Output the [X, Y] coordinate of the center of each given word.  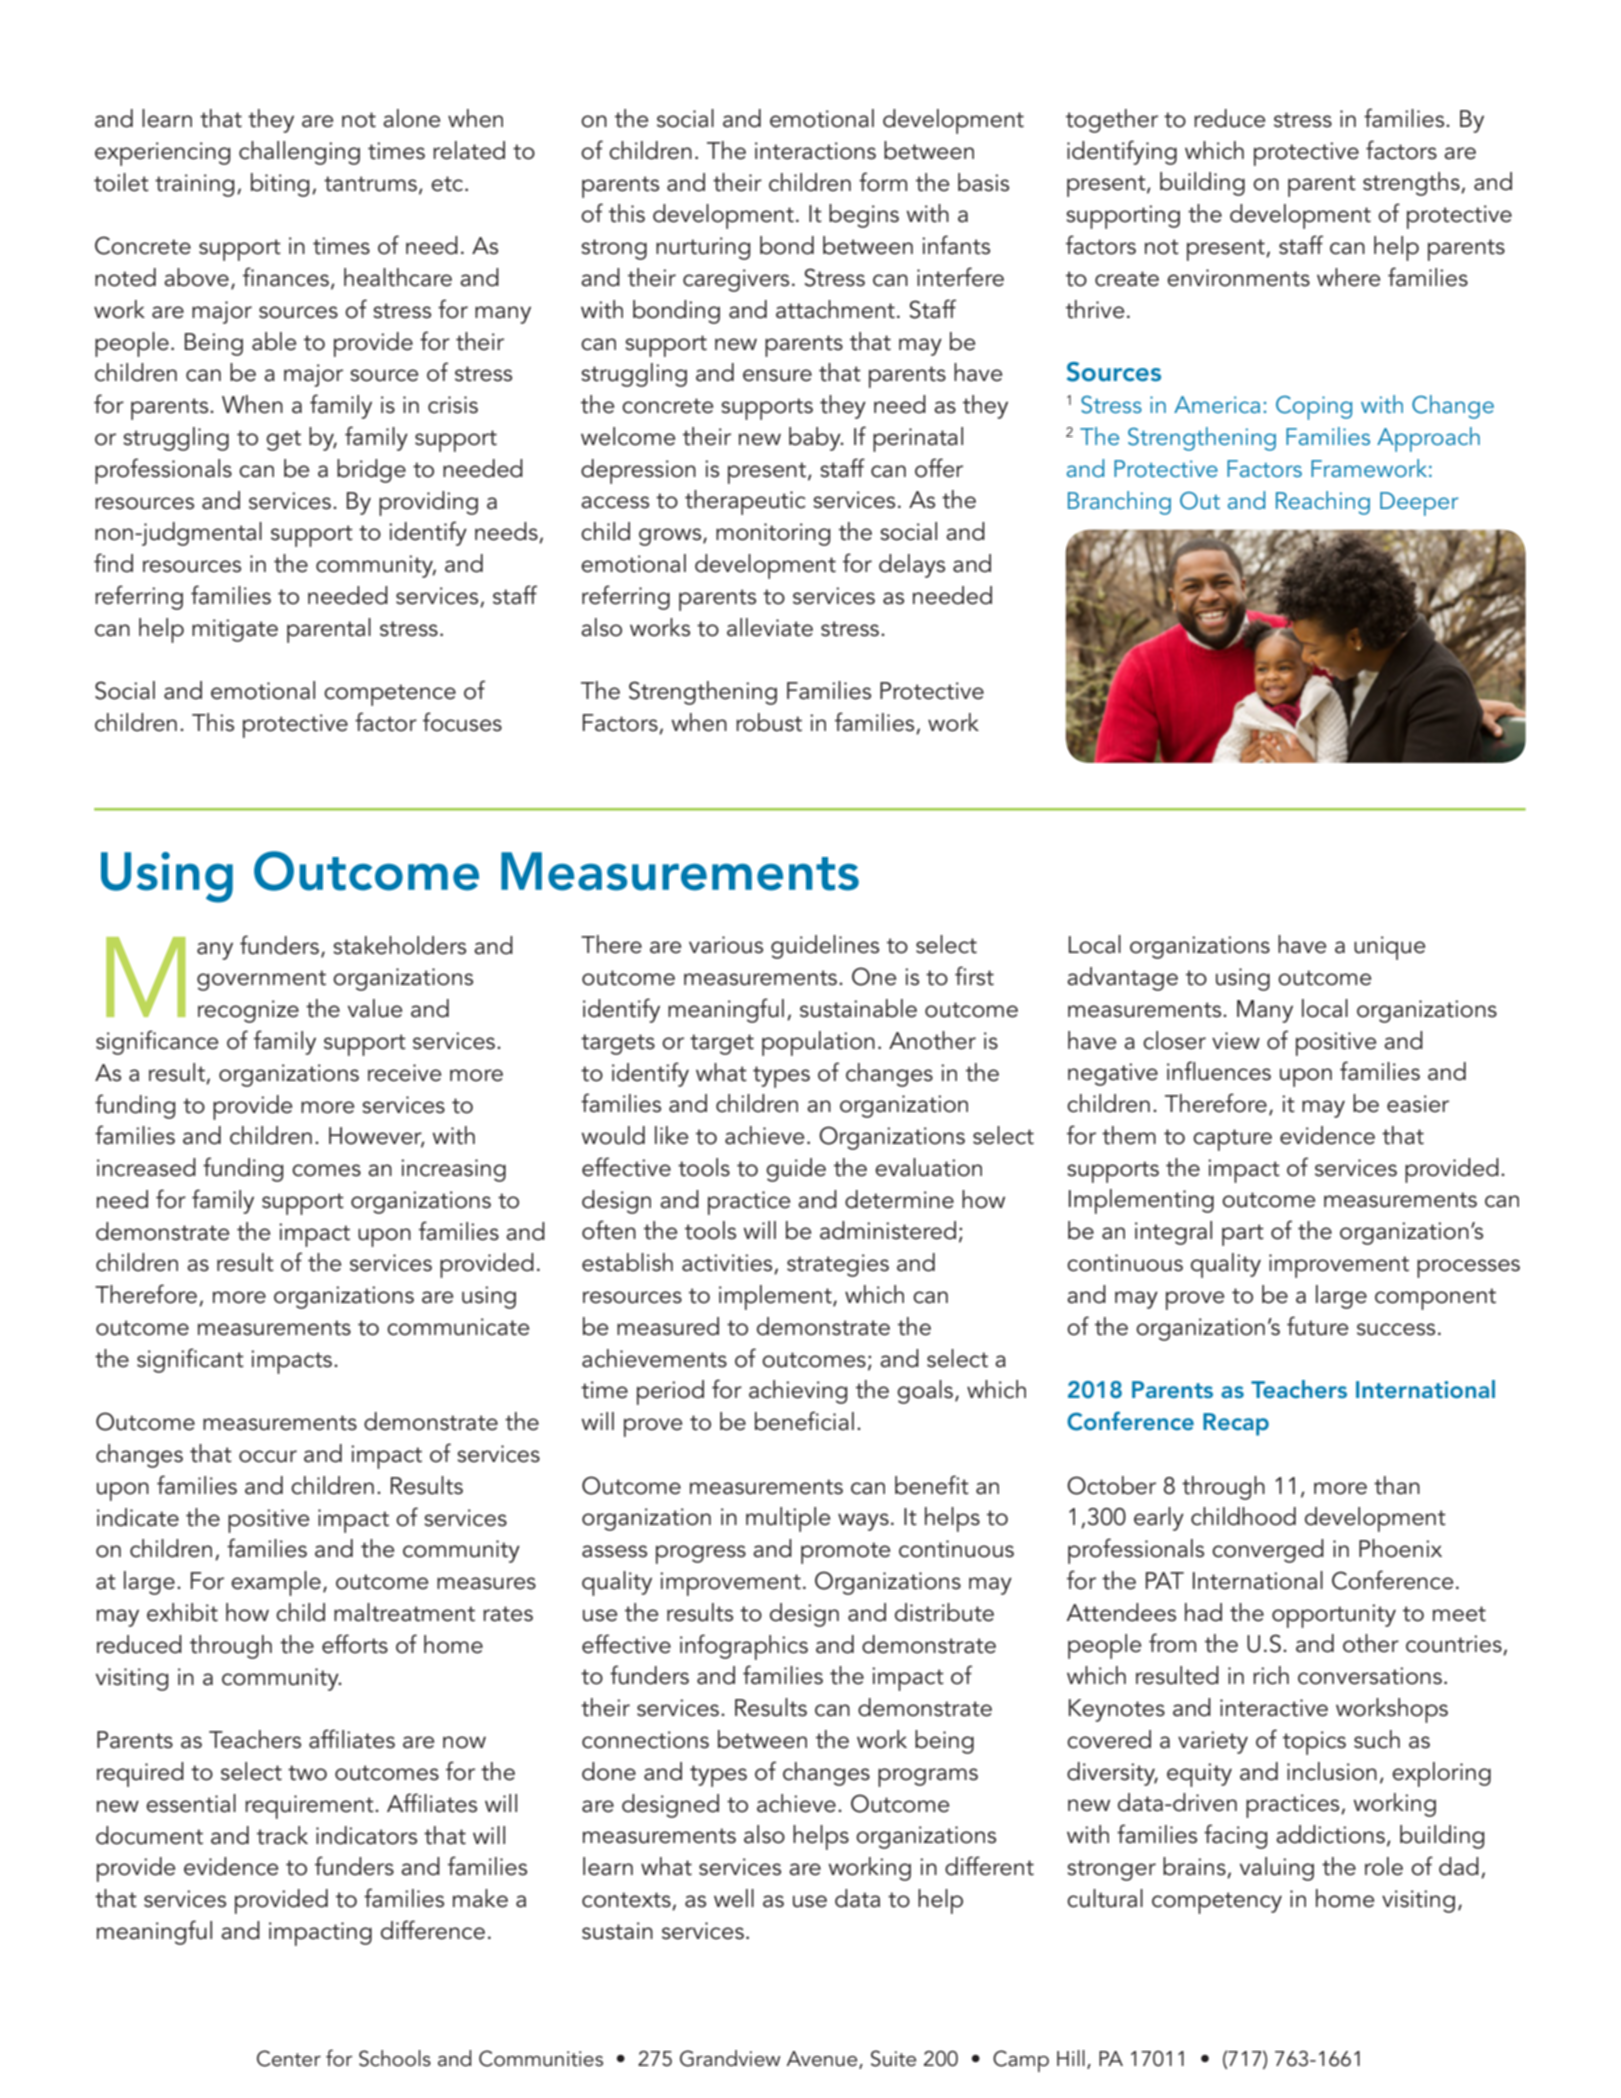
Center [289, 2058]
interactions [815, 151]
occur [268, 1456]
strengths [1412, 184]
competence [390, 695]
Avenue [823, 2060]
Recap [1236, 1424]
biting [280, 185]
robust [769, 722]
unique [1389, 948]
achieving [798, 1392]
